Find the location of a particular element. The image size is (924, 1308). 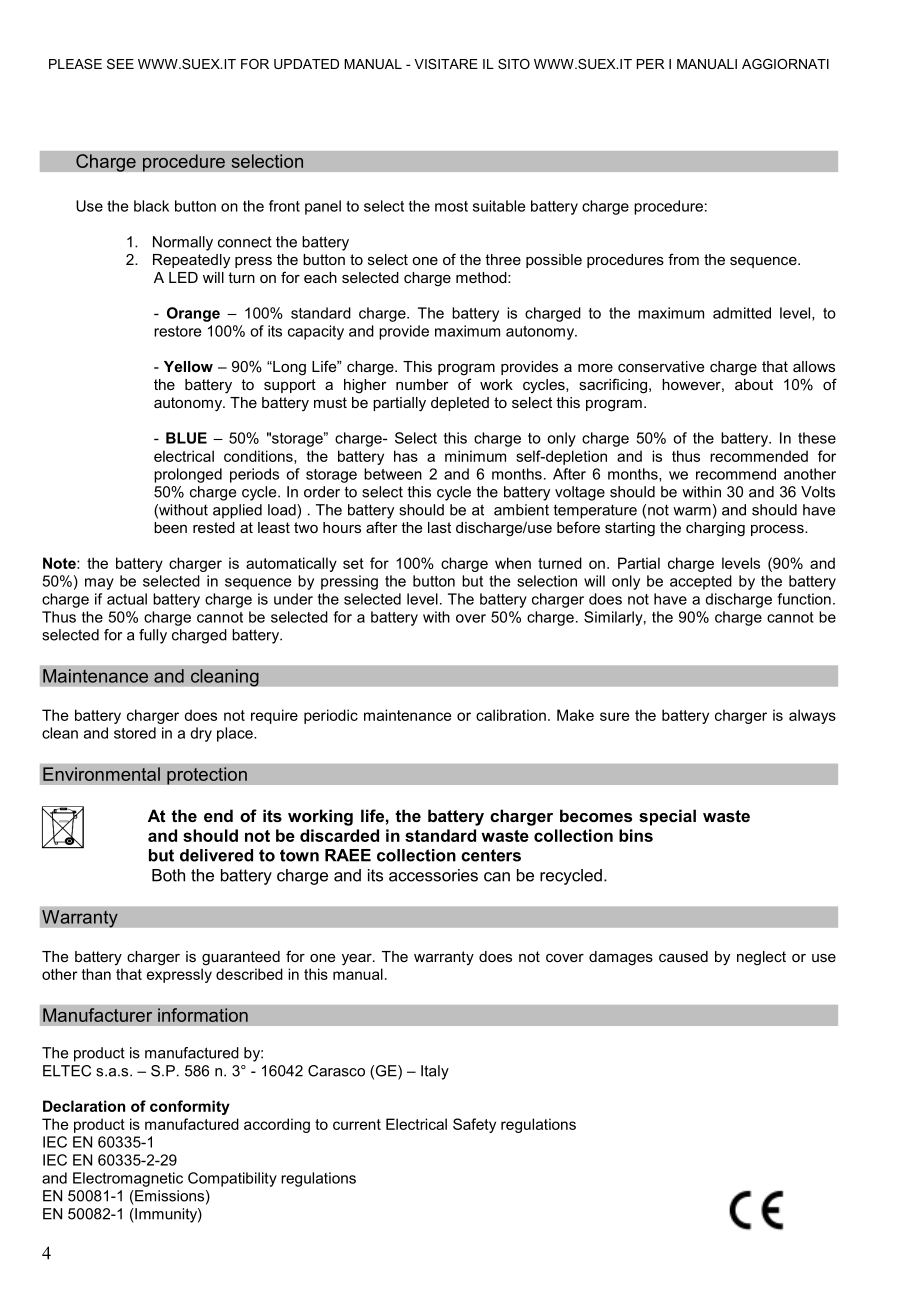

Safety is located at coordinates (474, 1125).
